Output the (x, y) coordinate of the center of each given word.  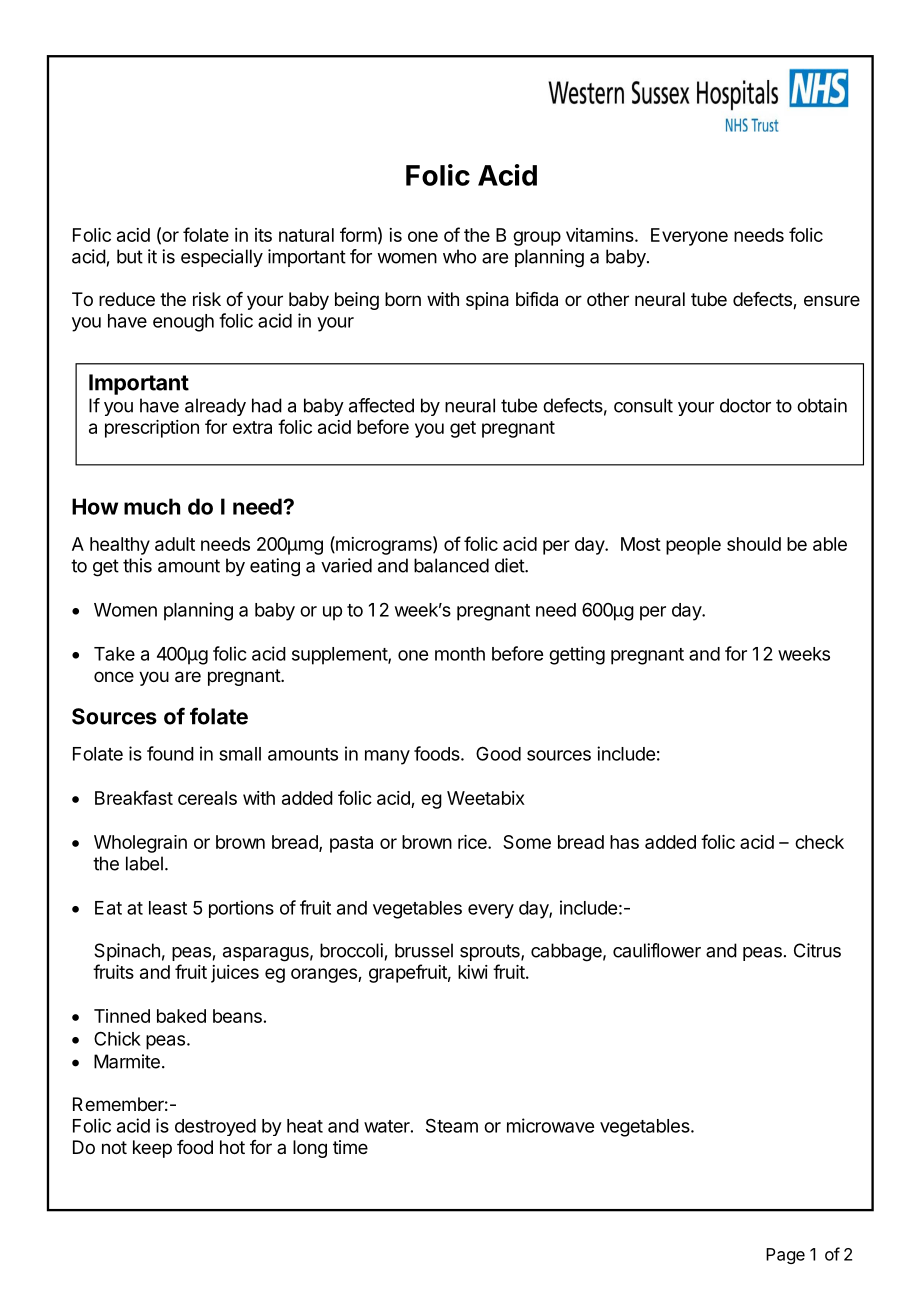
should (754, 544)
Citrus (817, 950)
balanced (451, 565)
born (403, 299)
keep (152, 1149)
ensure (832, 300)
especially (222, 258)
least (168, 908)
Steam (452, 1125)
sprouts (491, 952)
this (137, 565)
